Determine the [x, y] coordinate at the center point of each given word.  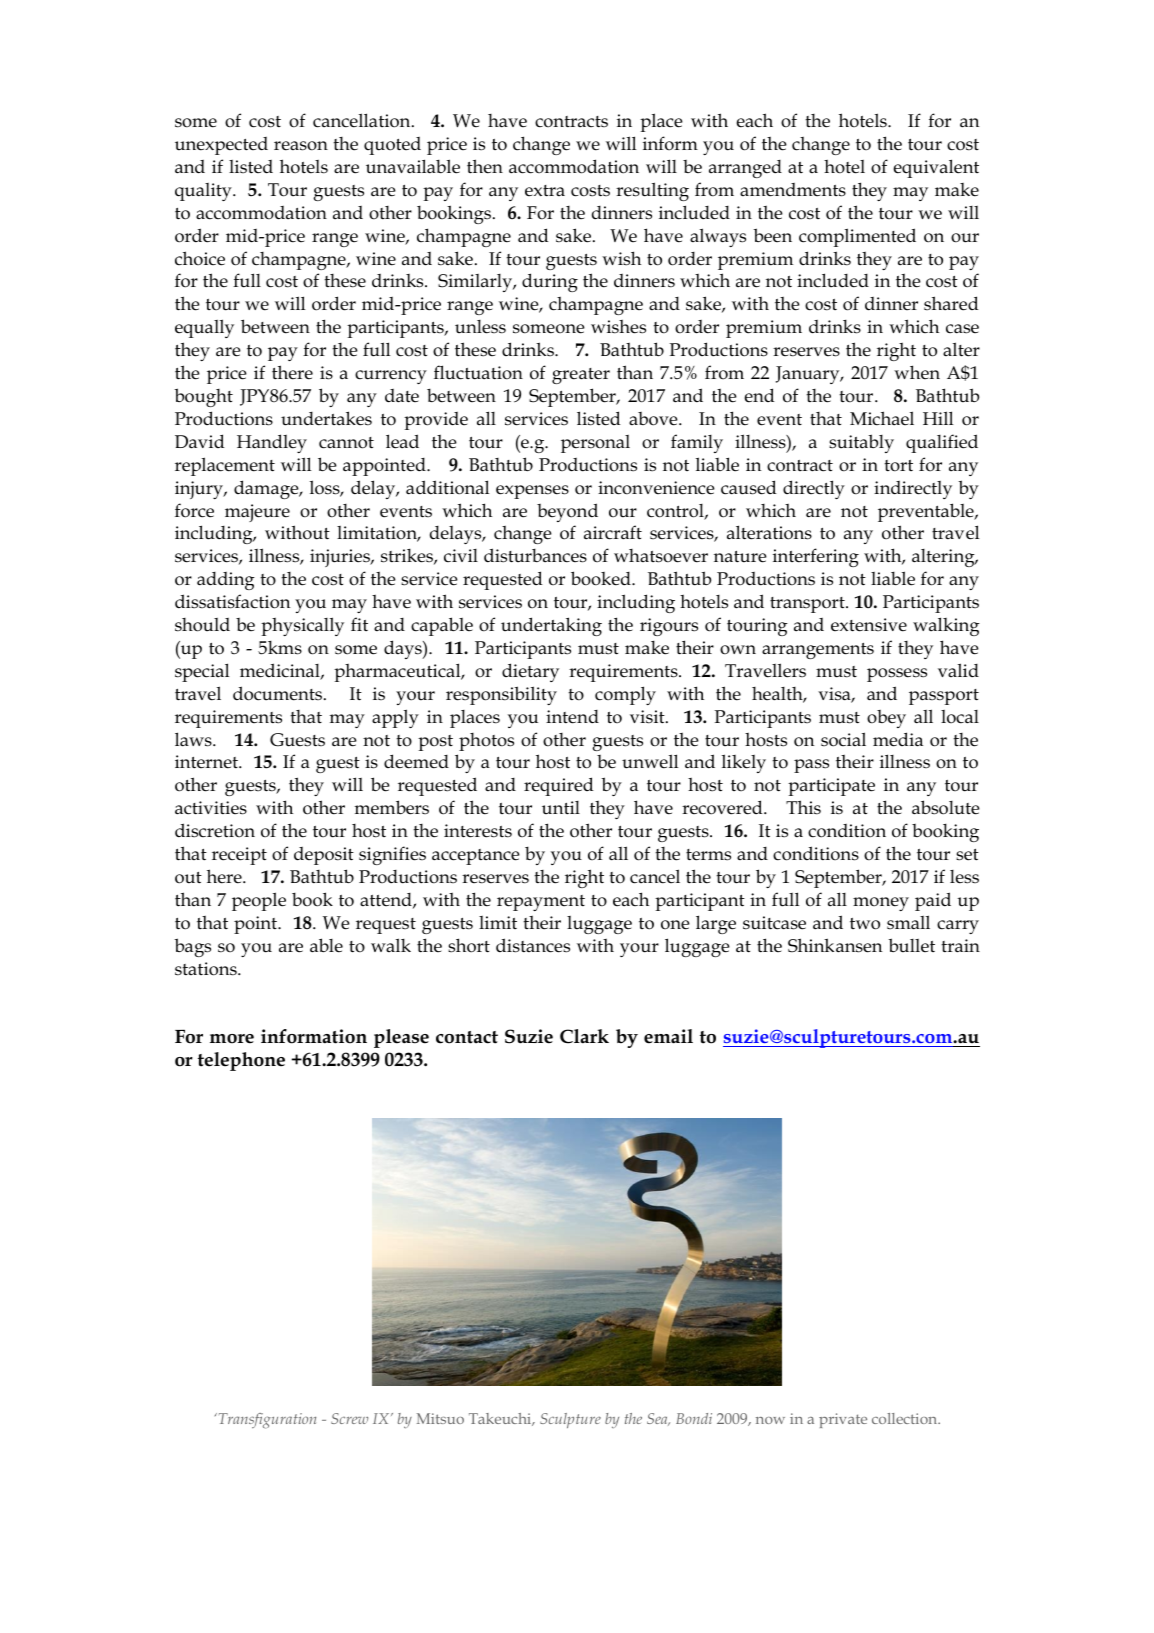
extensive [869, 625]
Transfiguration [266, 1421]
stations [207, 969]
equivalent [936, 168]
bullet [911, 945]
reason [301, 146]
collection [906, 1418]
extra [545, 191]
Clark [584, 1036]
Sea [658, 1419]
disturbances [535, 555]
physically [302, 626]
